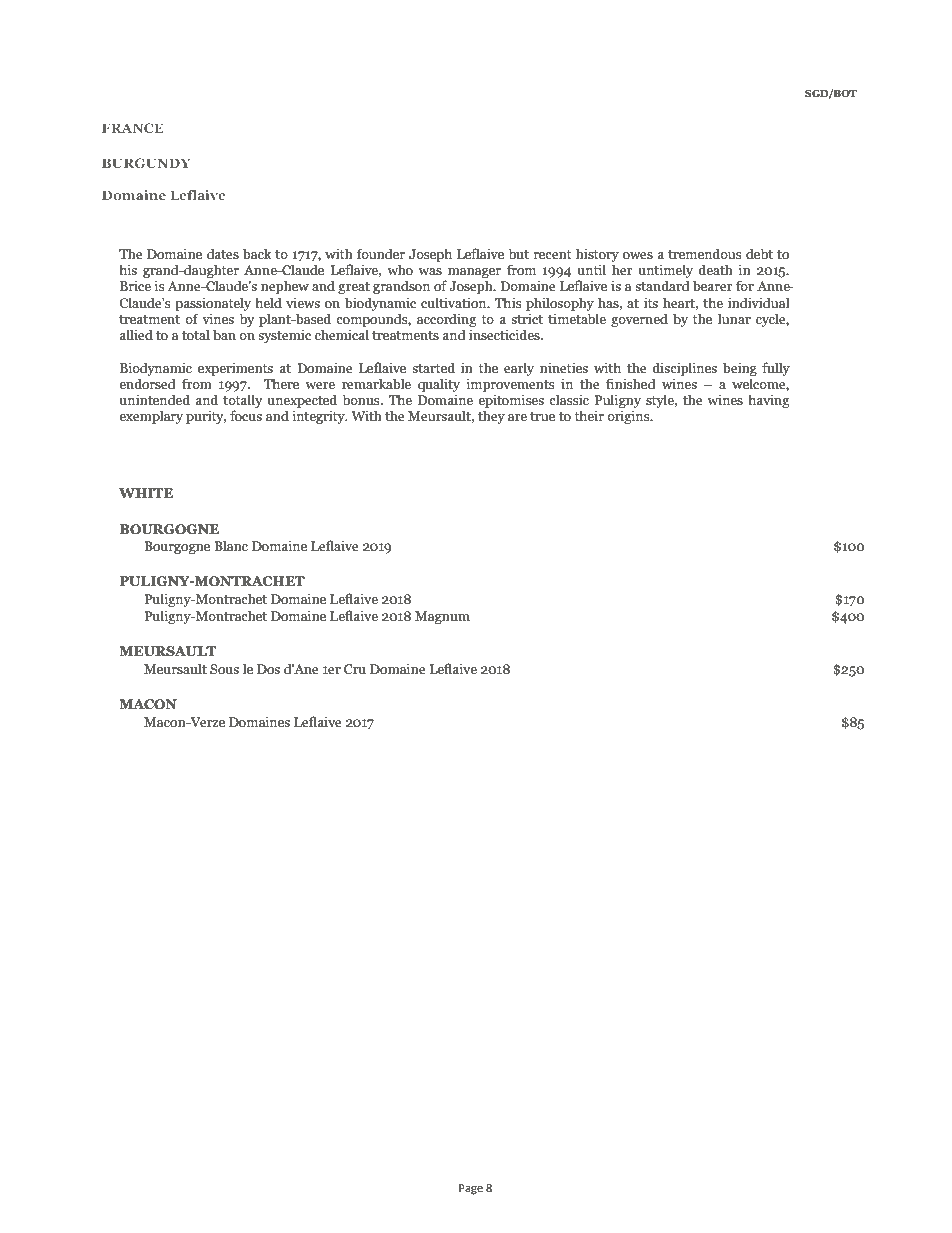  What do you see at coordinates (519, 254) in the screenshot?
I see `but` at bounding box center [519, 254].
